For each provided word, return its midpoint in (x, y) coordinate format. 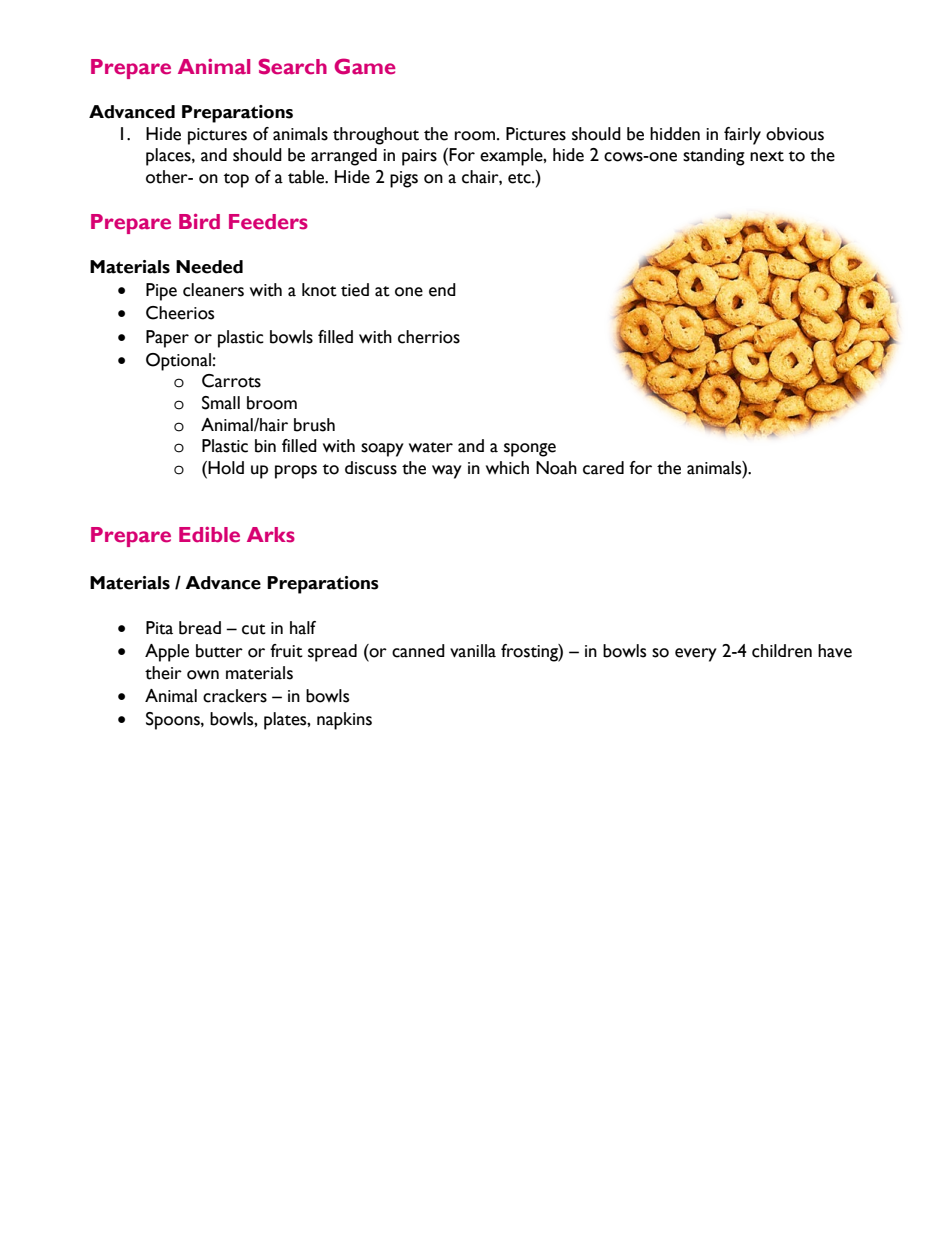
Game (365, 66)
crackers (235, 696)
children (782, 651)
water (431, 447)
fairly (742, 136)
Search (293, 66)
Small (221, 403)
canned (418, 651)
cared (603, 468)
